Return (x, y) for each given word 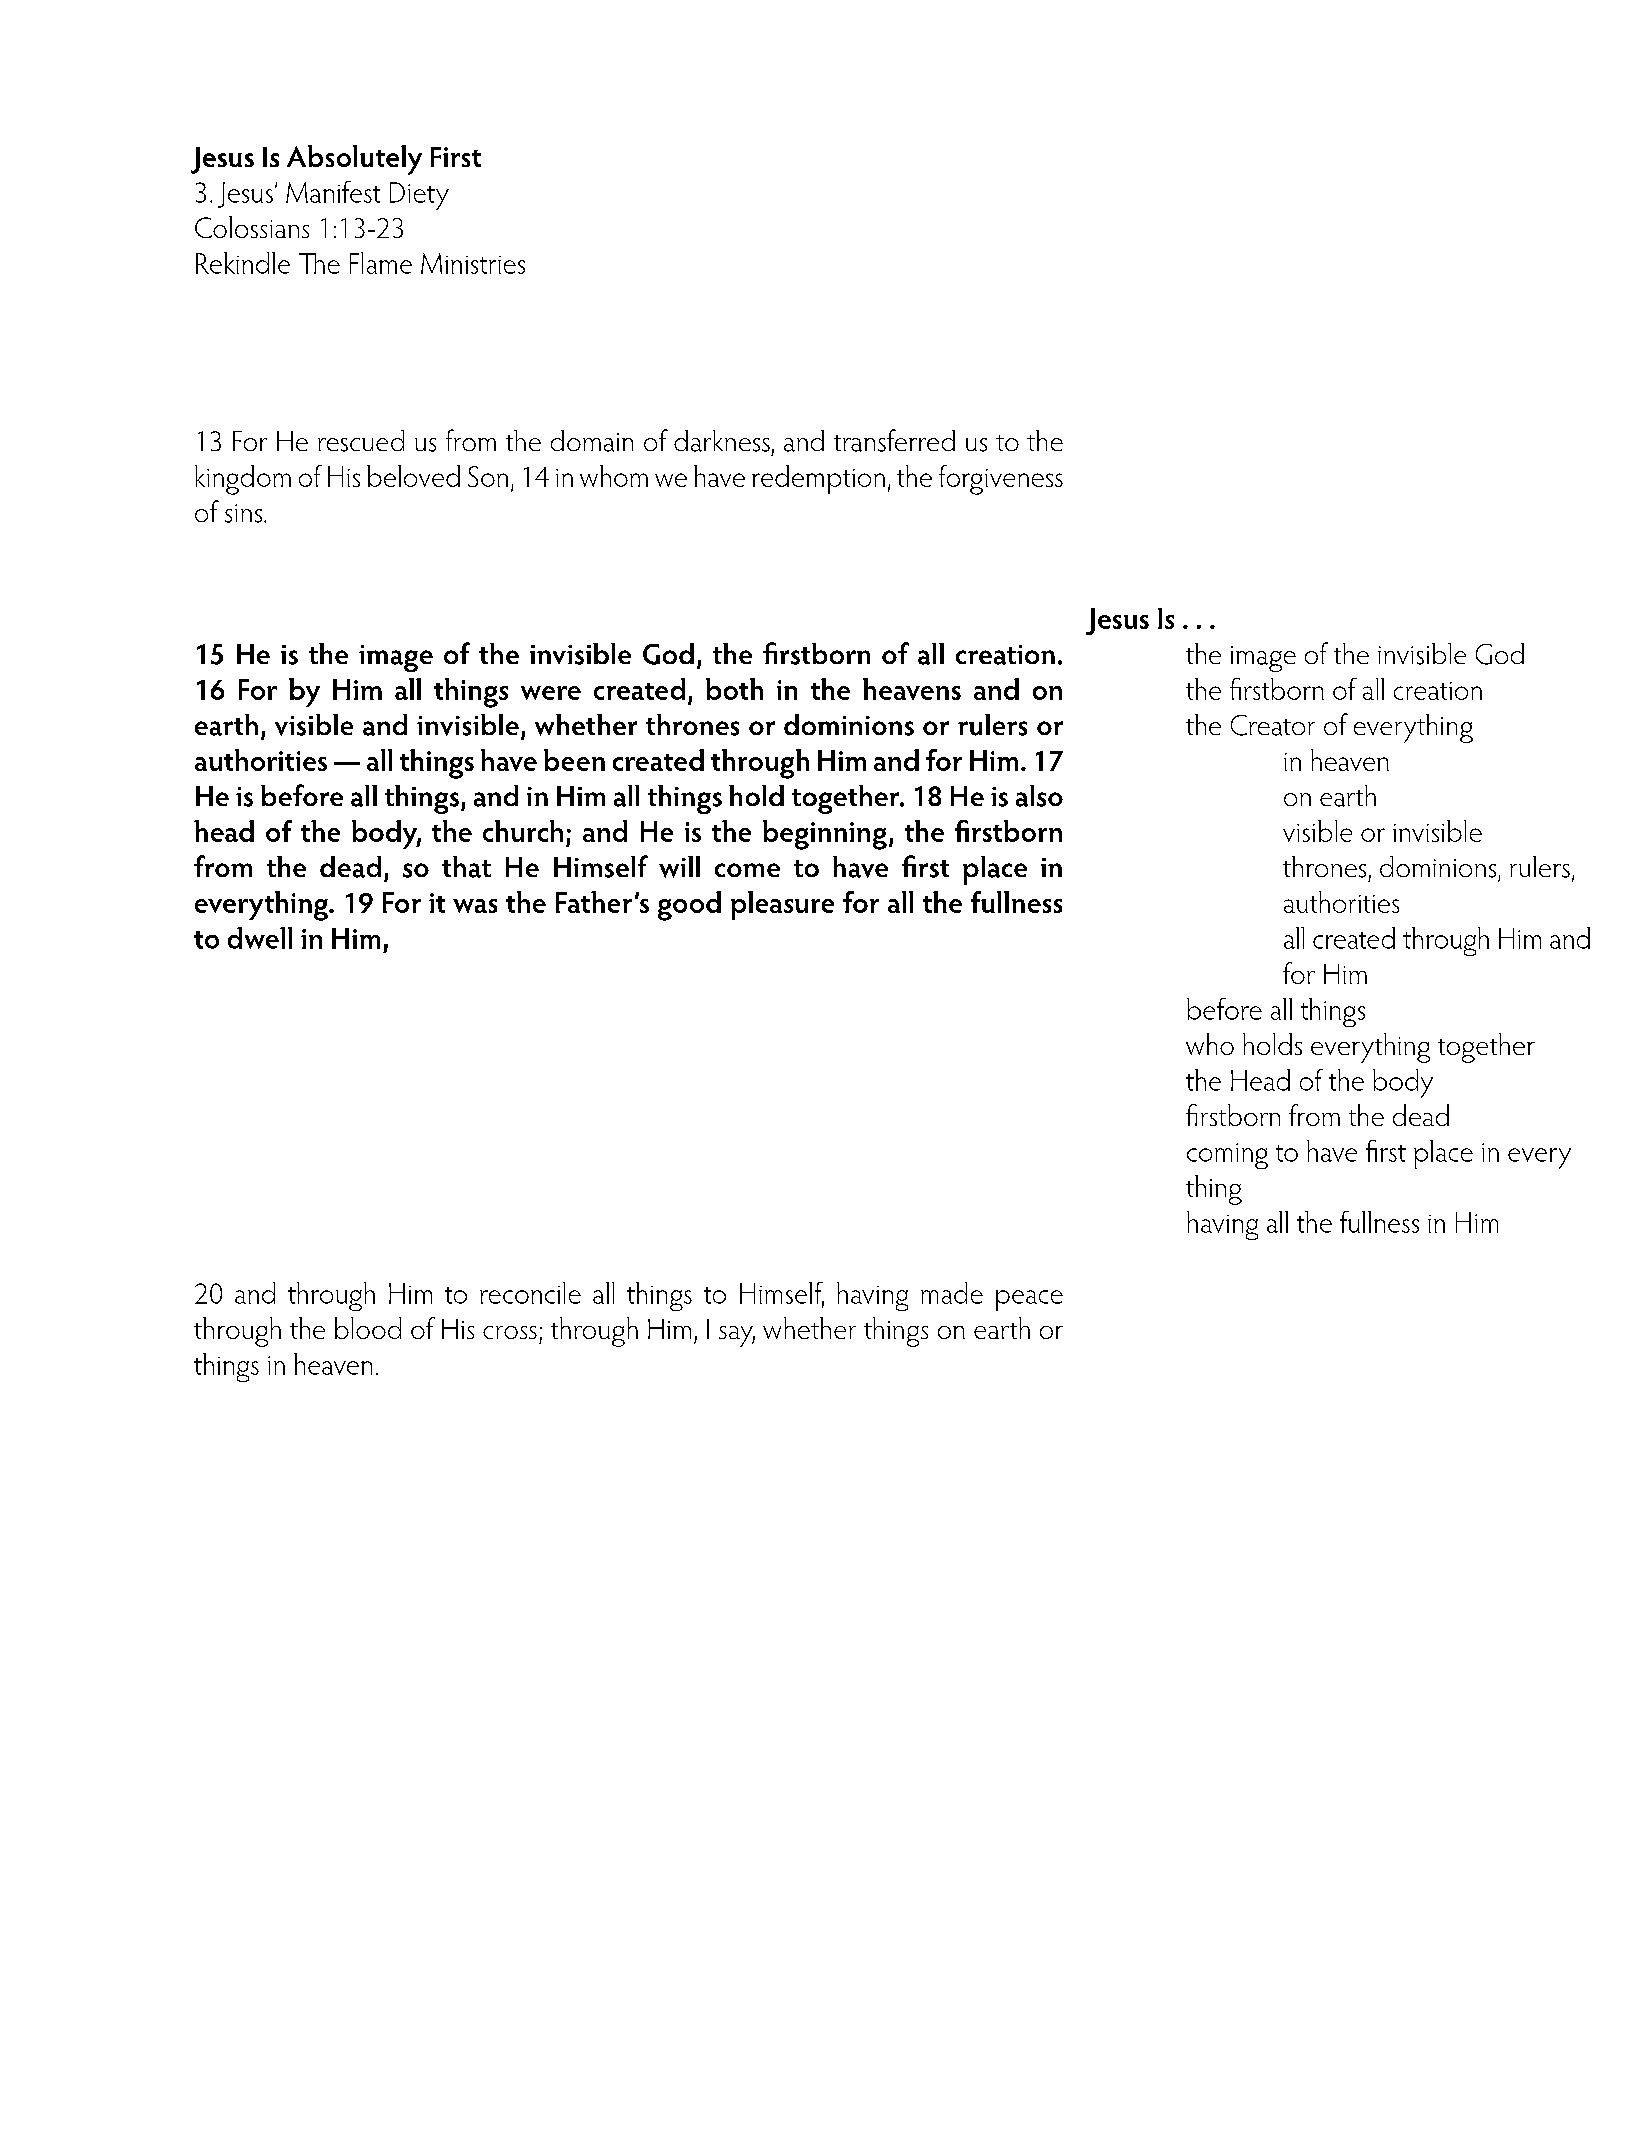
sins (243, 513)
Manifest (333, 192)
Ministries (473, 263)
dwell (260, 938)
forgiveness (1001, 480)
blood (368, 1328)
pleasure (782, 905)
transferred (894, 440)
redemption (818, 479)
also (1039, 796)
